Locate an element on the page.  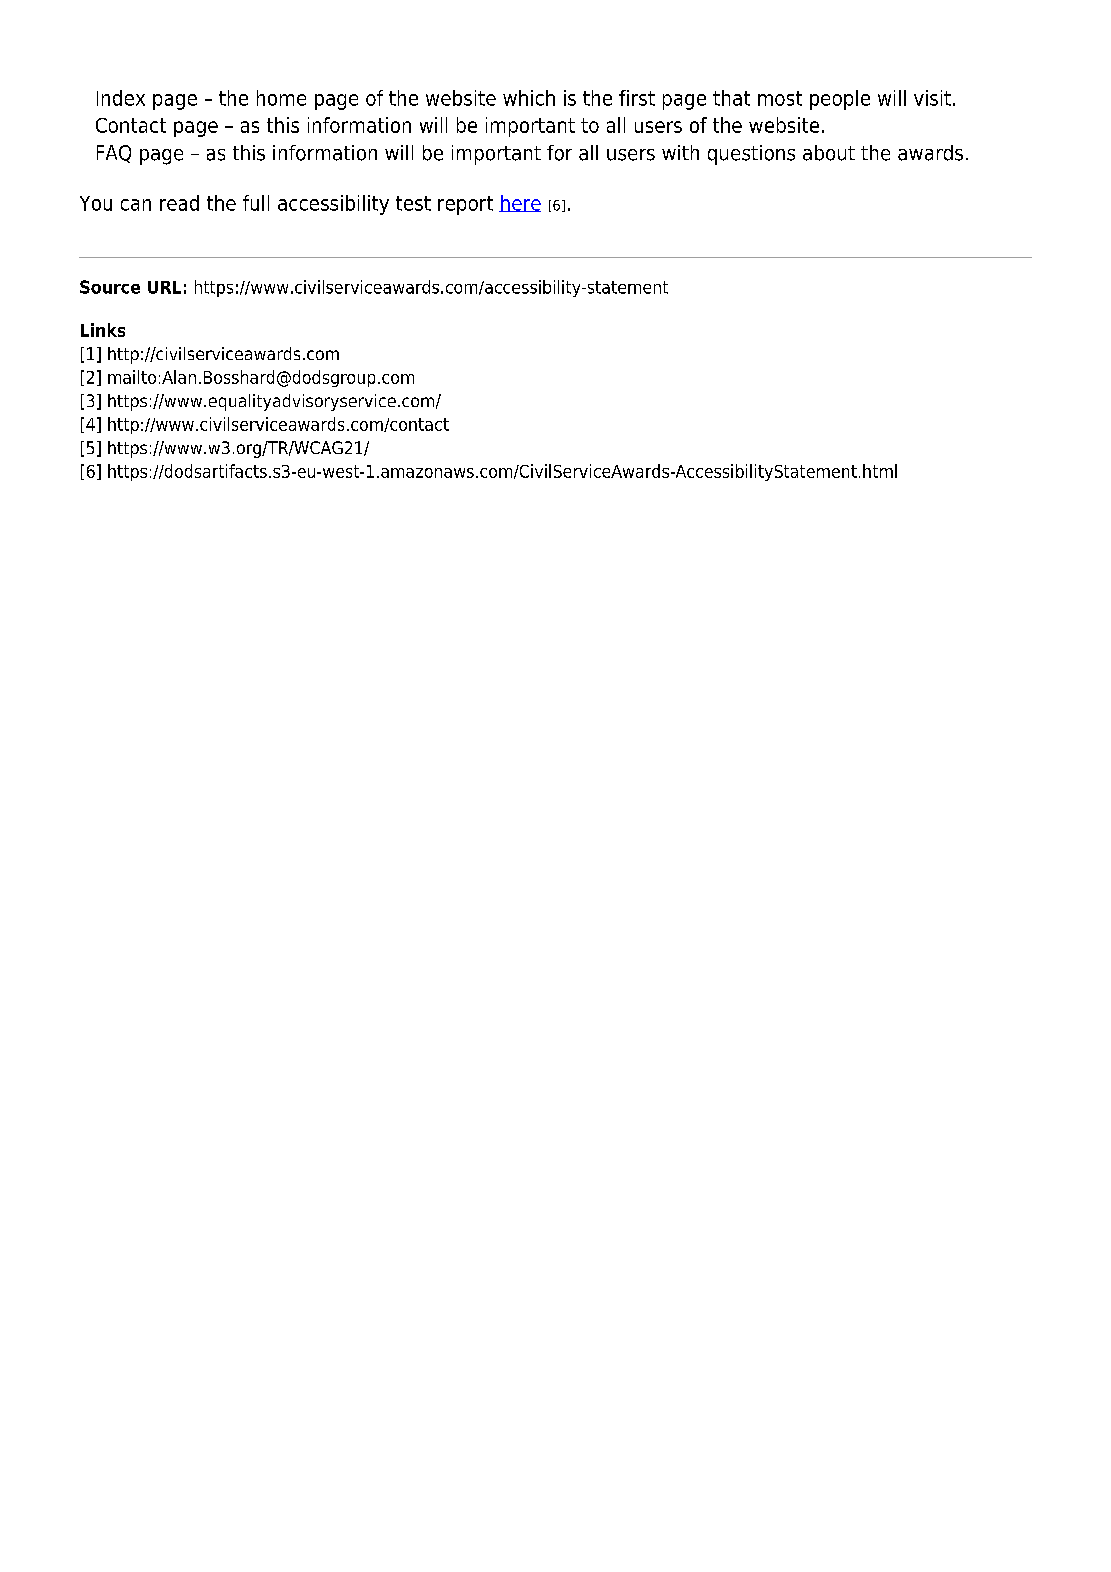
which is located at coordinates (529, 98).
